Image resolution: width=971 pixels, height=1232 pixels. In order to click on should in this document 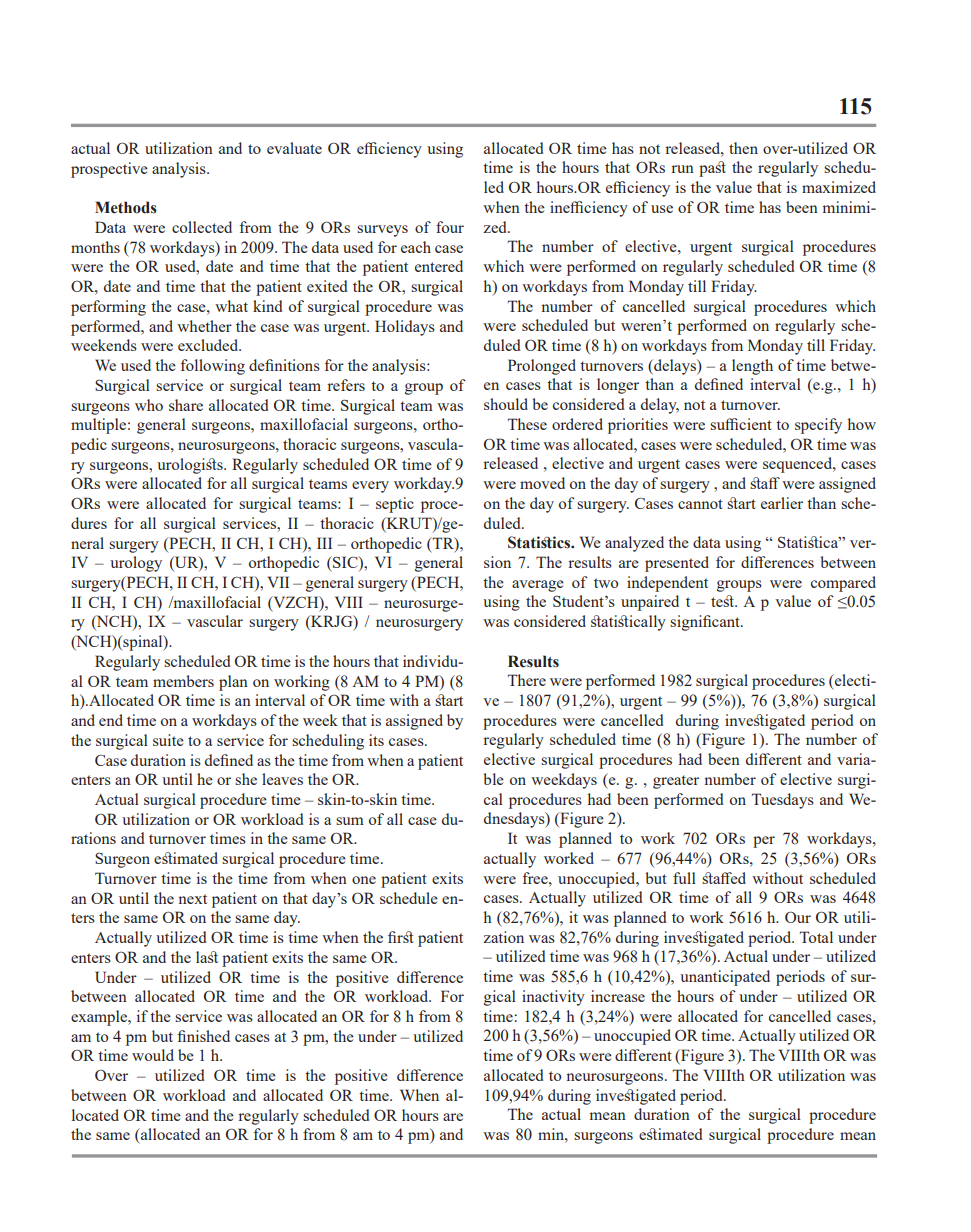, I will do `click(506, 404)`.
